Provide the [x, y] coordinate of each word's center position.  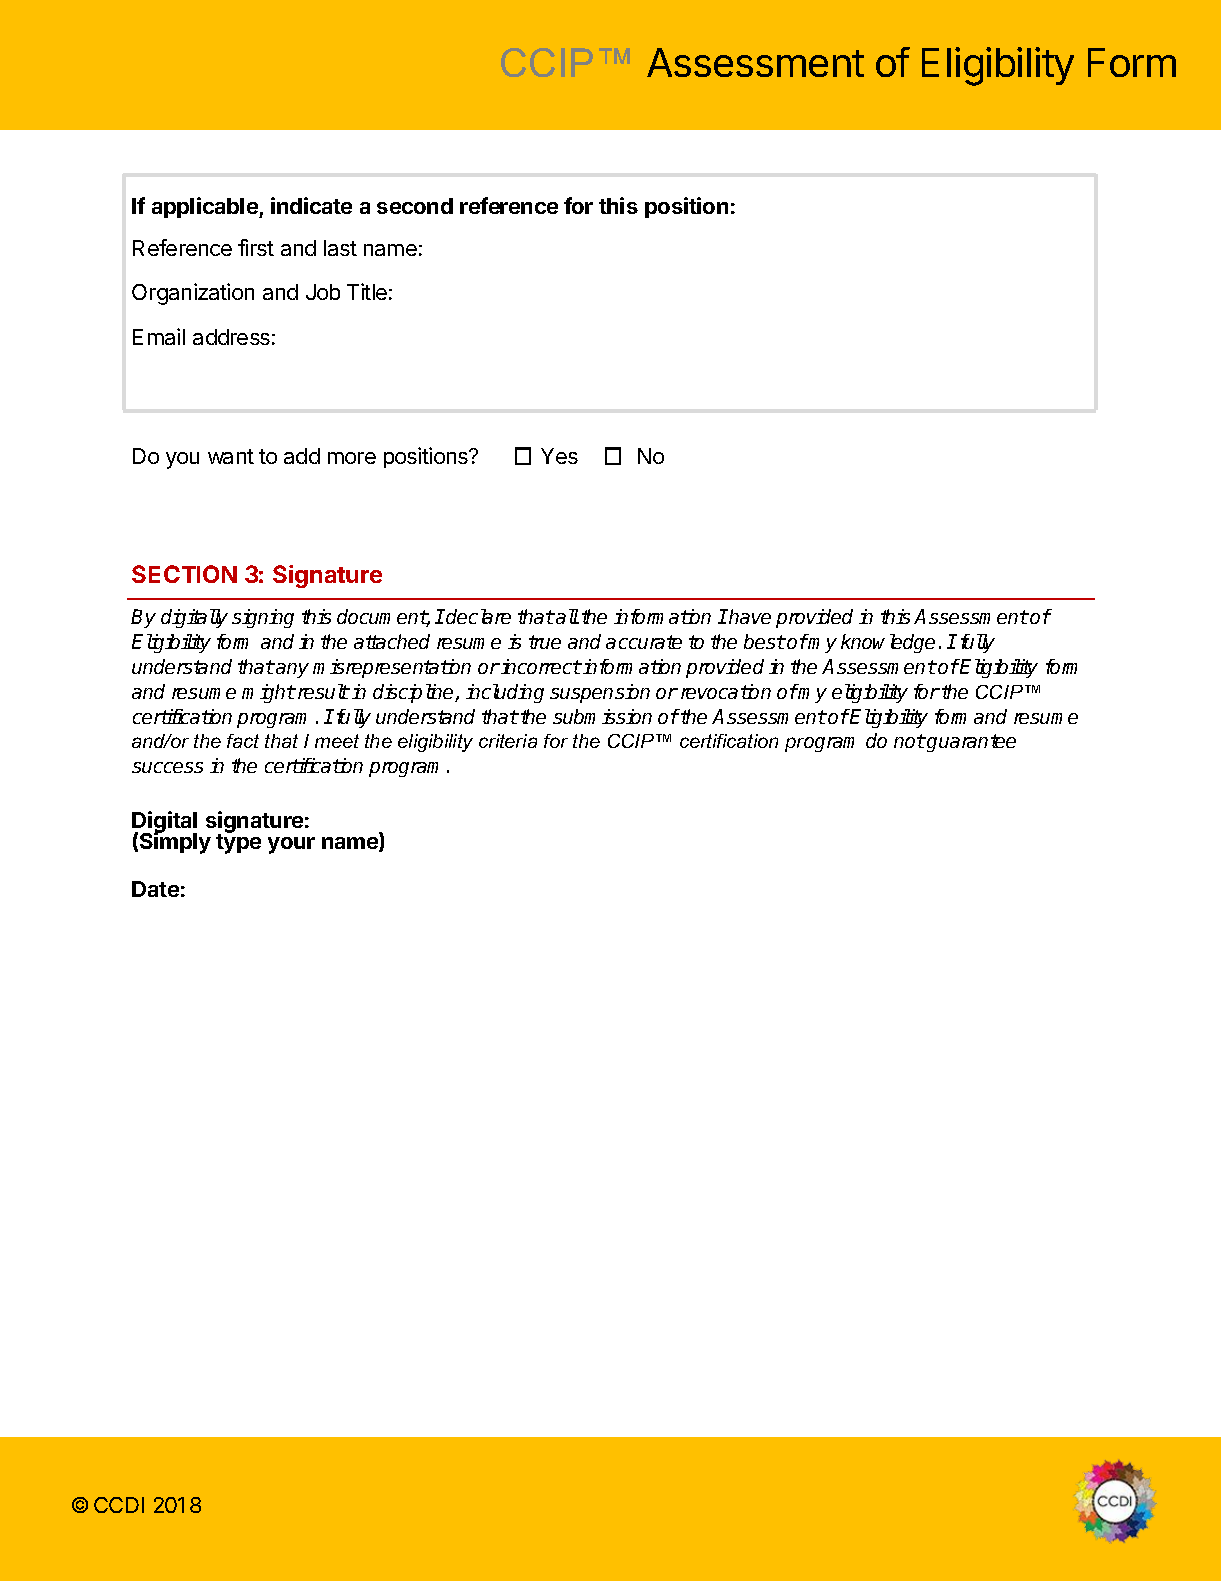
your [291, 845]
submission [602, 716]
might [268, 693]
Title [367, 291]
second [415, 206]
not [909, 741]
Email [159, 336]
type [238, 843]
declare [478, 616]
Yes [559, 456]
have [749, 616]
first [256, 247]
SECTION [184, 574]
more [352, 458]
